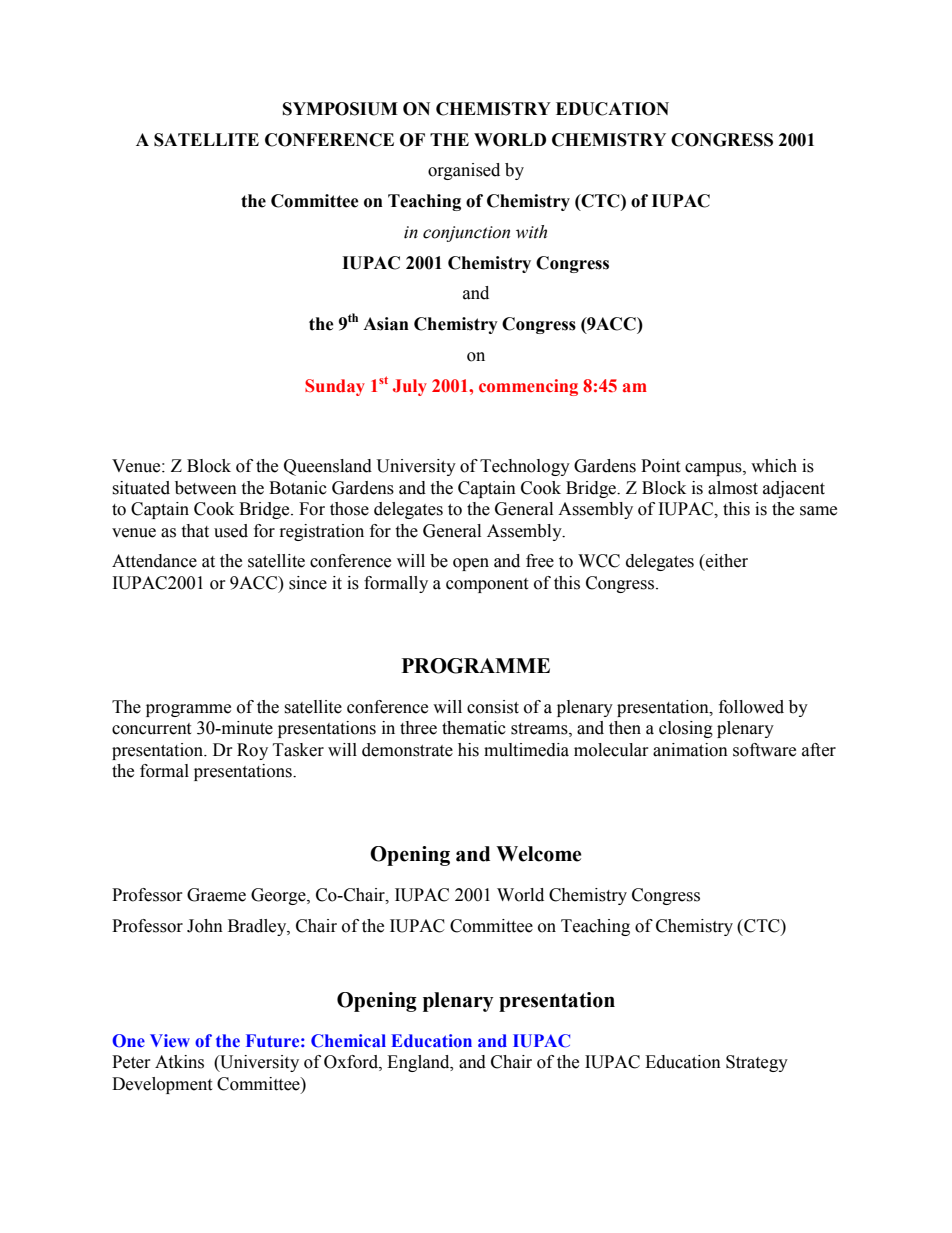  What do you see at coordinates (525, 467) in the screenshot?
I see `Technology` at bounding box center [525, 467].
